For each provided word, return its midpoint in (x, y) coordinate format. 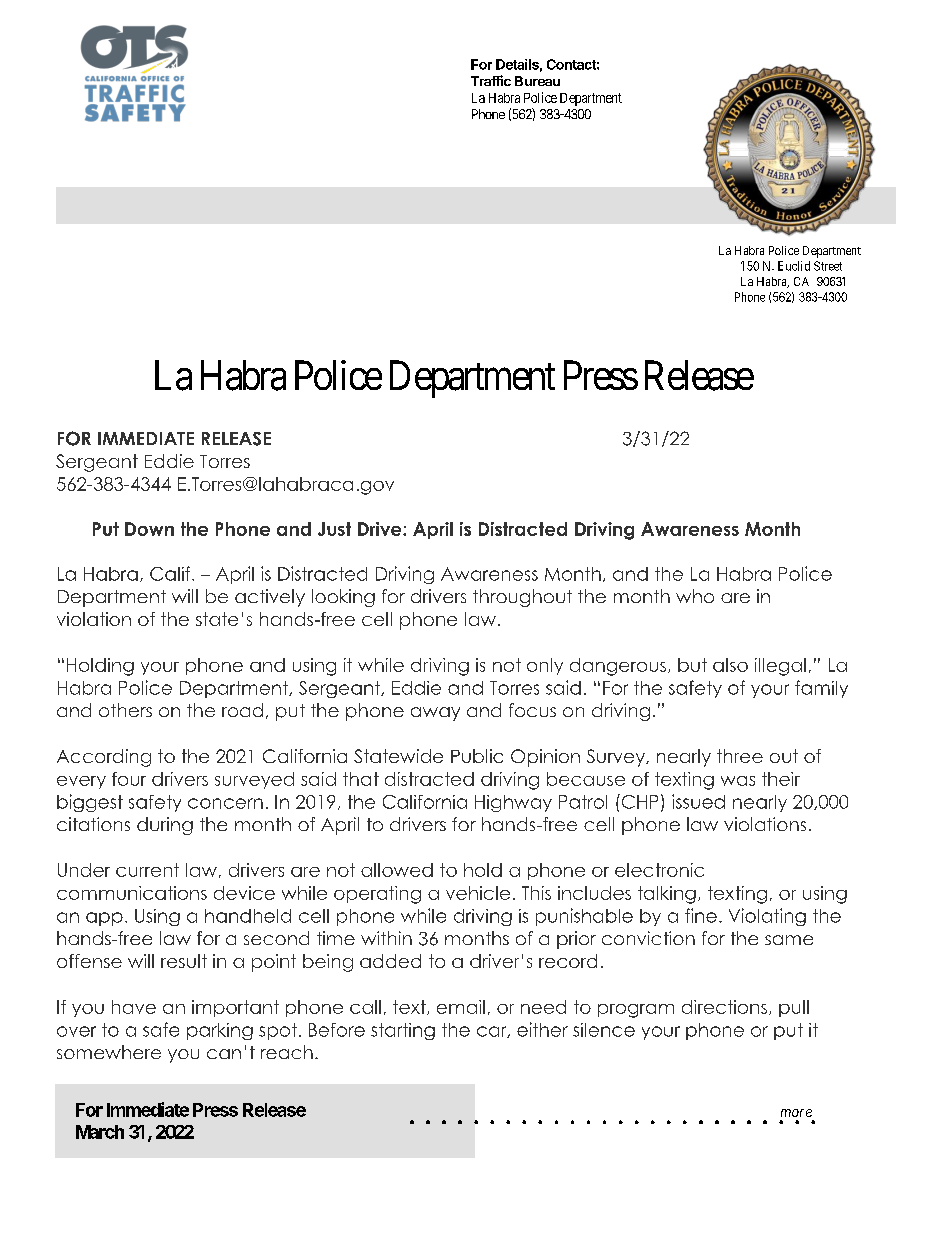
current (147, 870)
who (695, 596)
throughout (522, 598)
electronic (659, 870)
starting (403, 1031)
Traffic (491, 80)
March (100, 1132)
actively (270, 598)
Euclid (794, 266)
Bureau (537, 81)
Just (334, 529)
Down (149, 529)
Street (828, 266)
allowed (397, 870)
